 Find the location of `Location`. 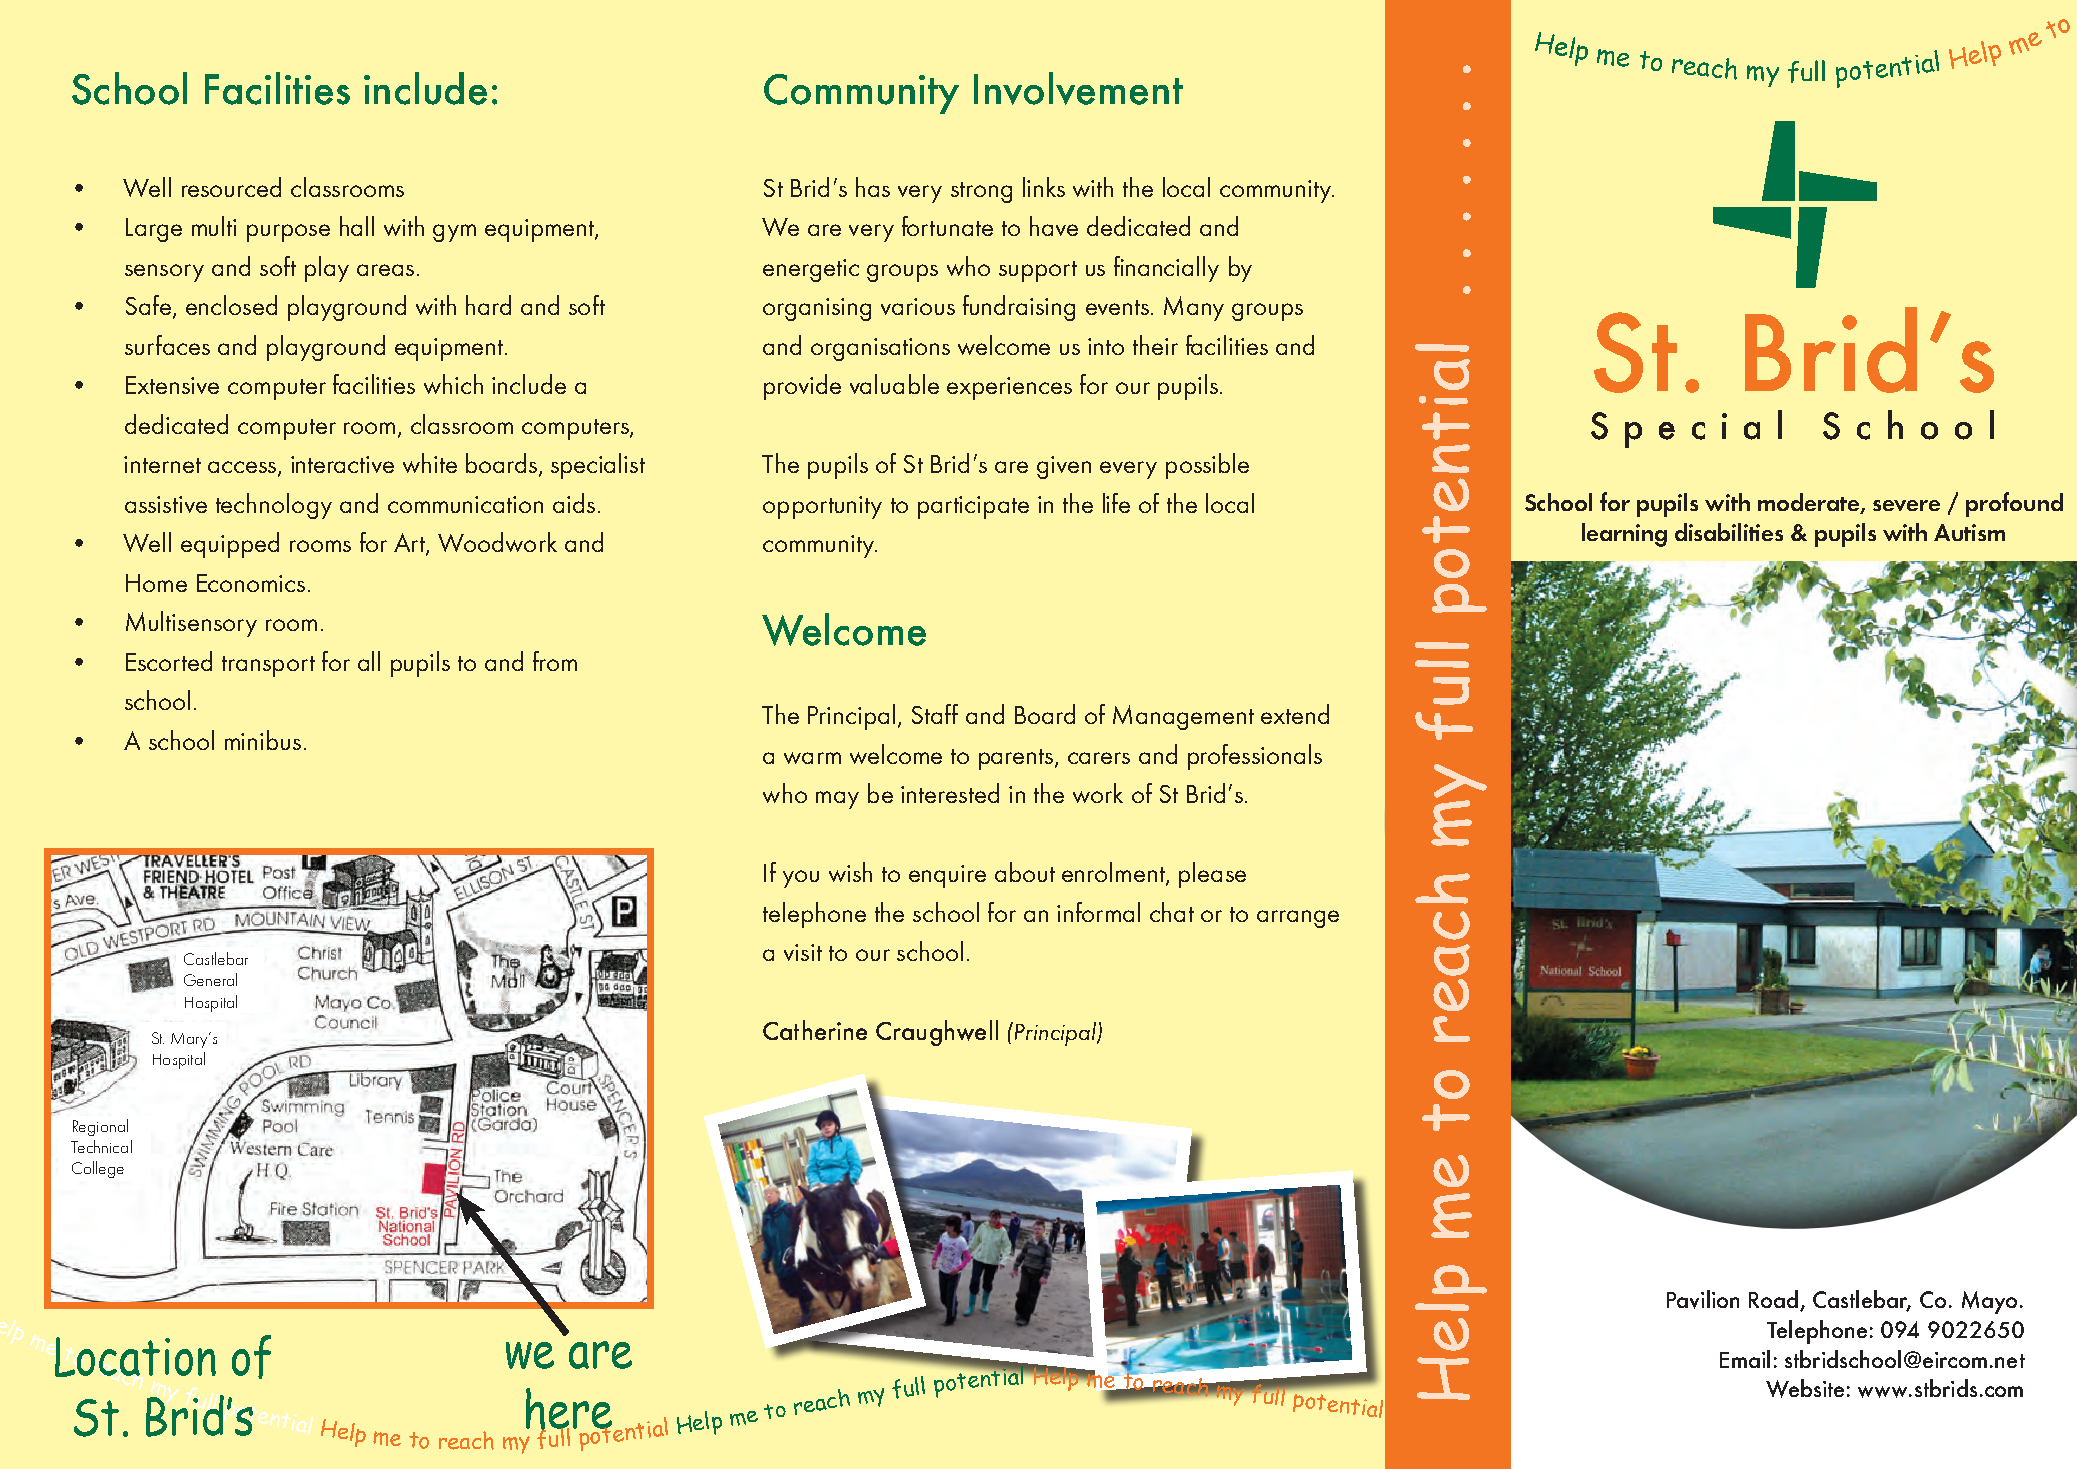

Location is located at coordinates (135, 1357).
